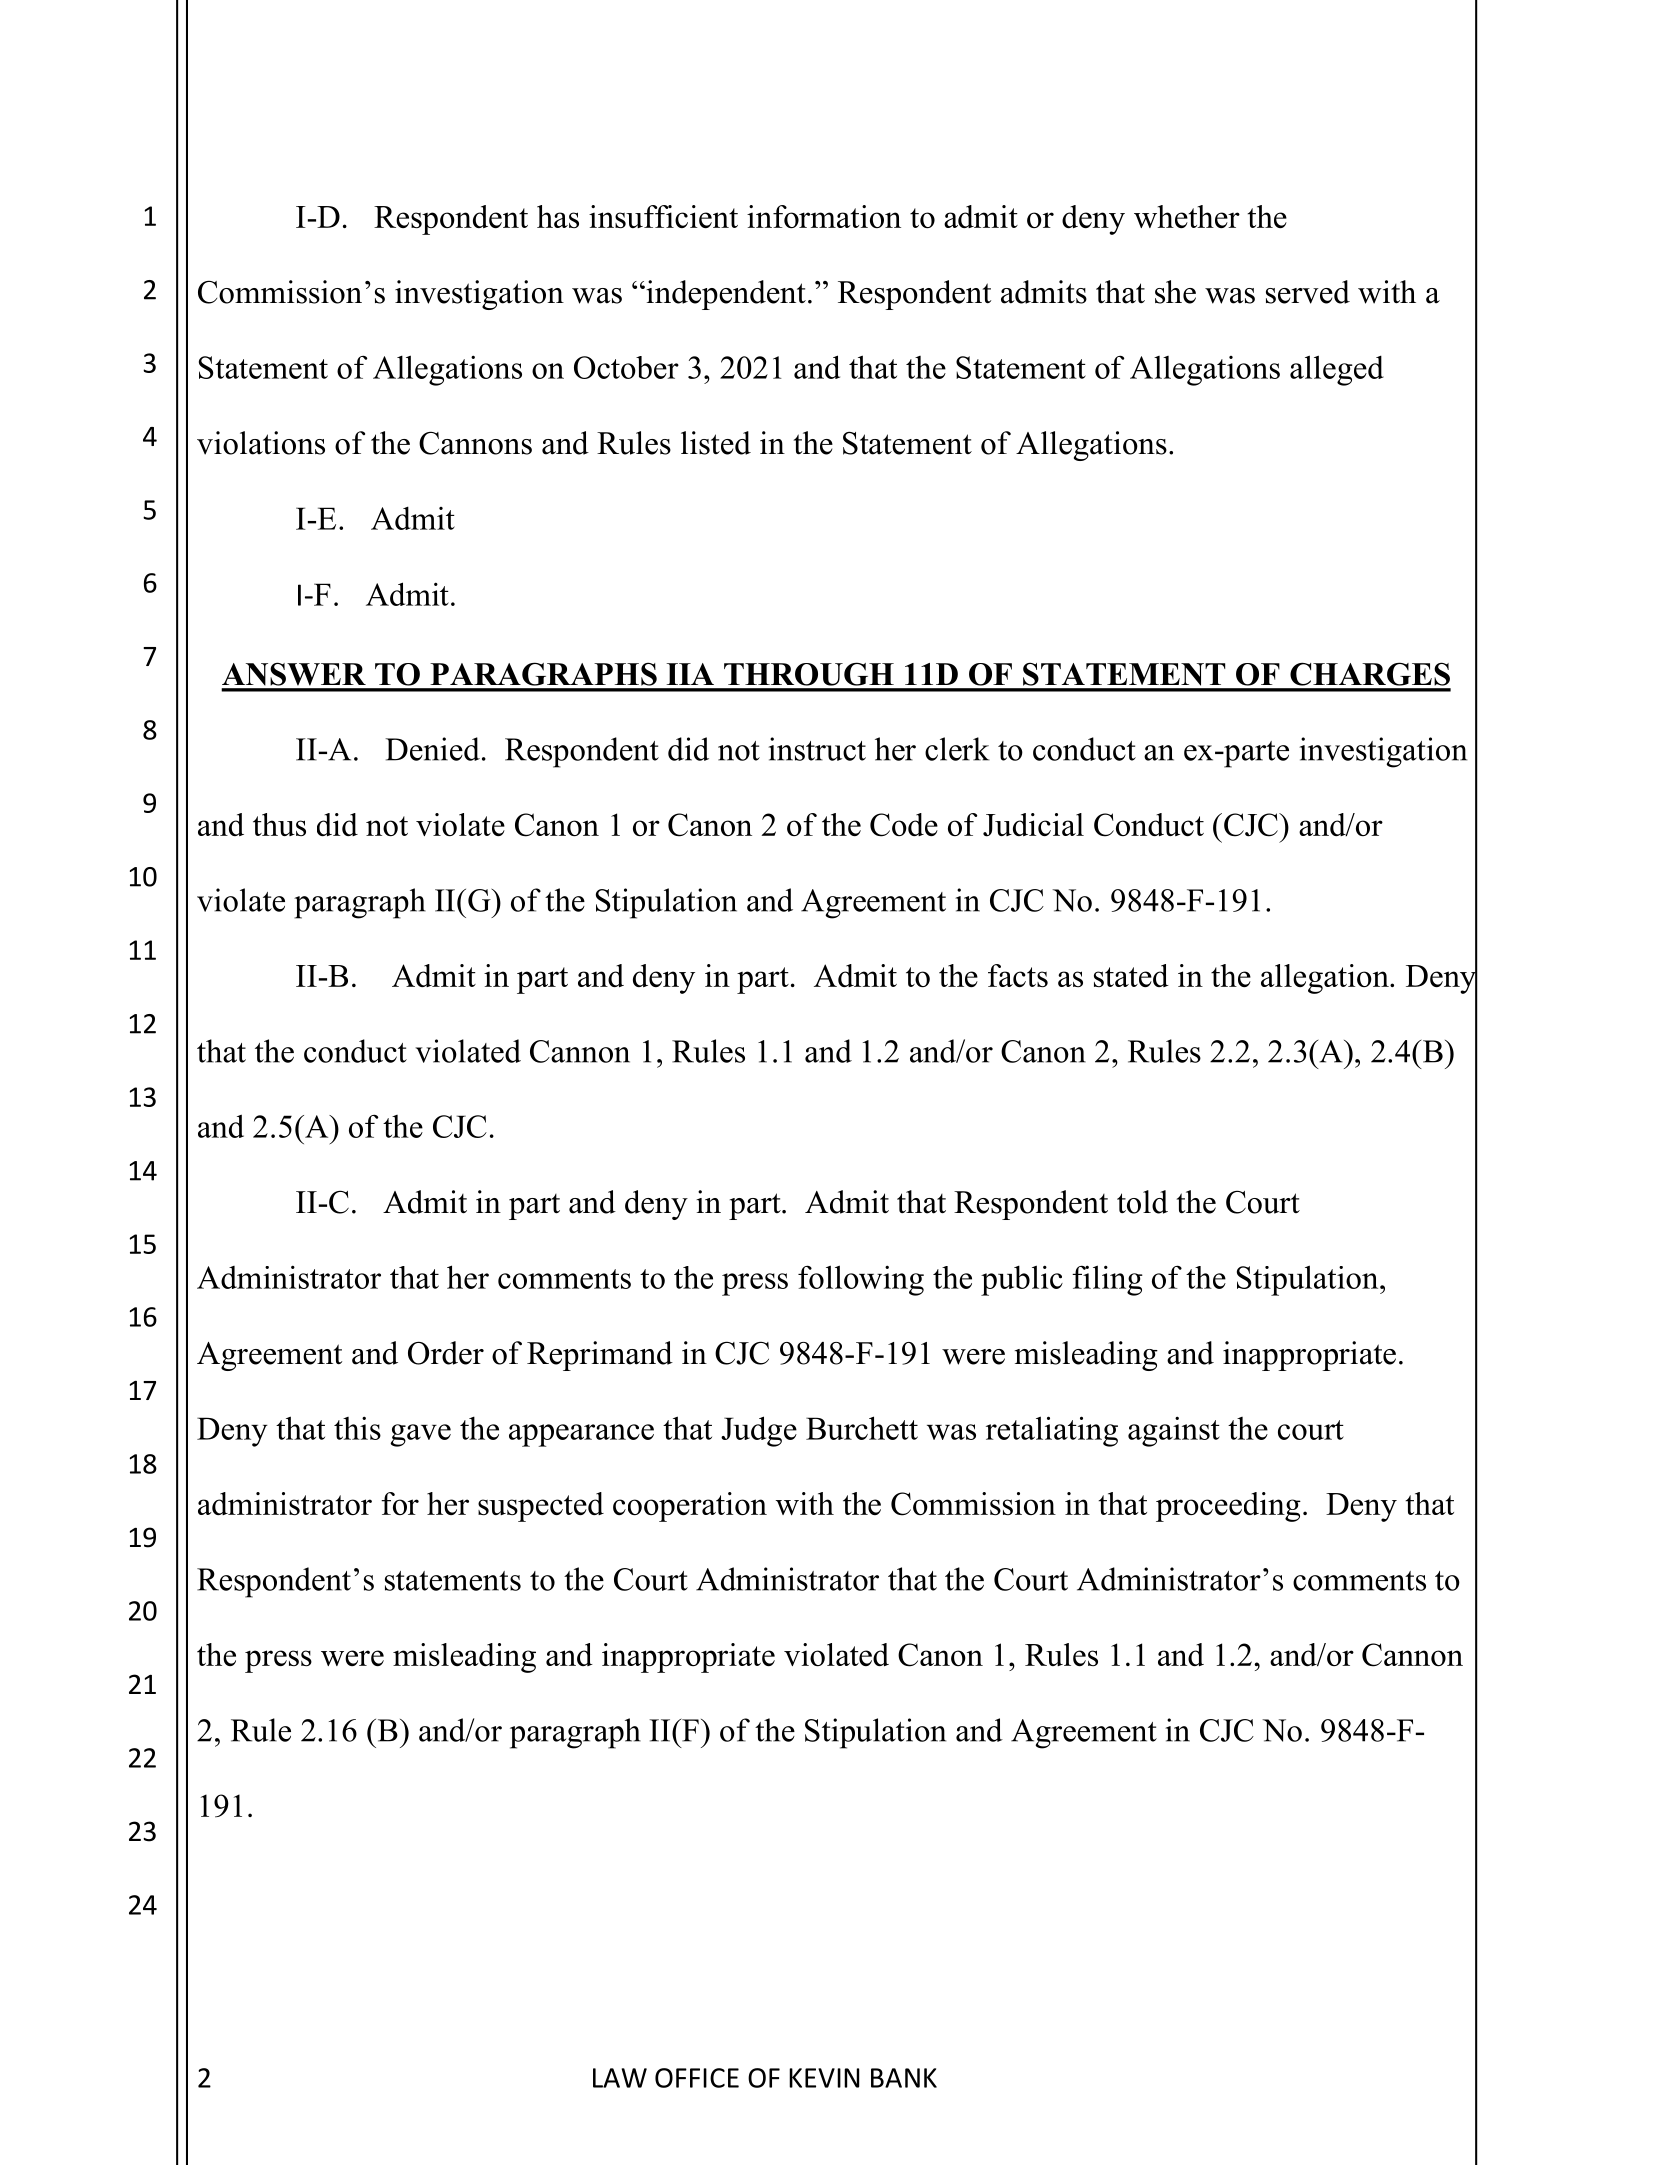  Describe the element at coordinates (432, 749) in the image. I see `Denied` at that location.
